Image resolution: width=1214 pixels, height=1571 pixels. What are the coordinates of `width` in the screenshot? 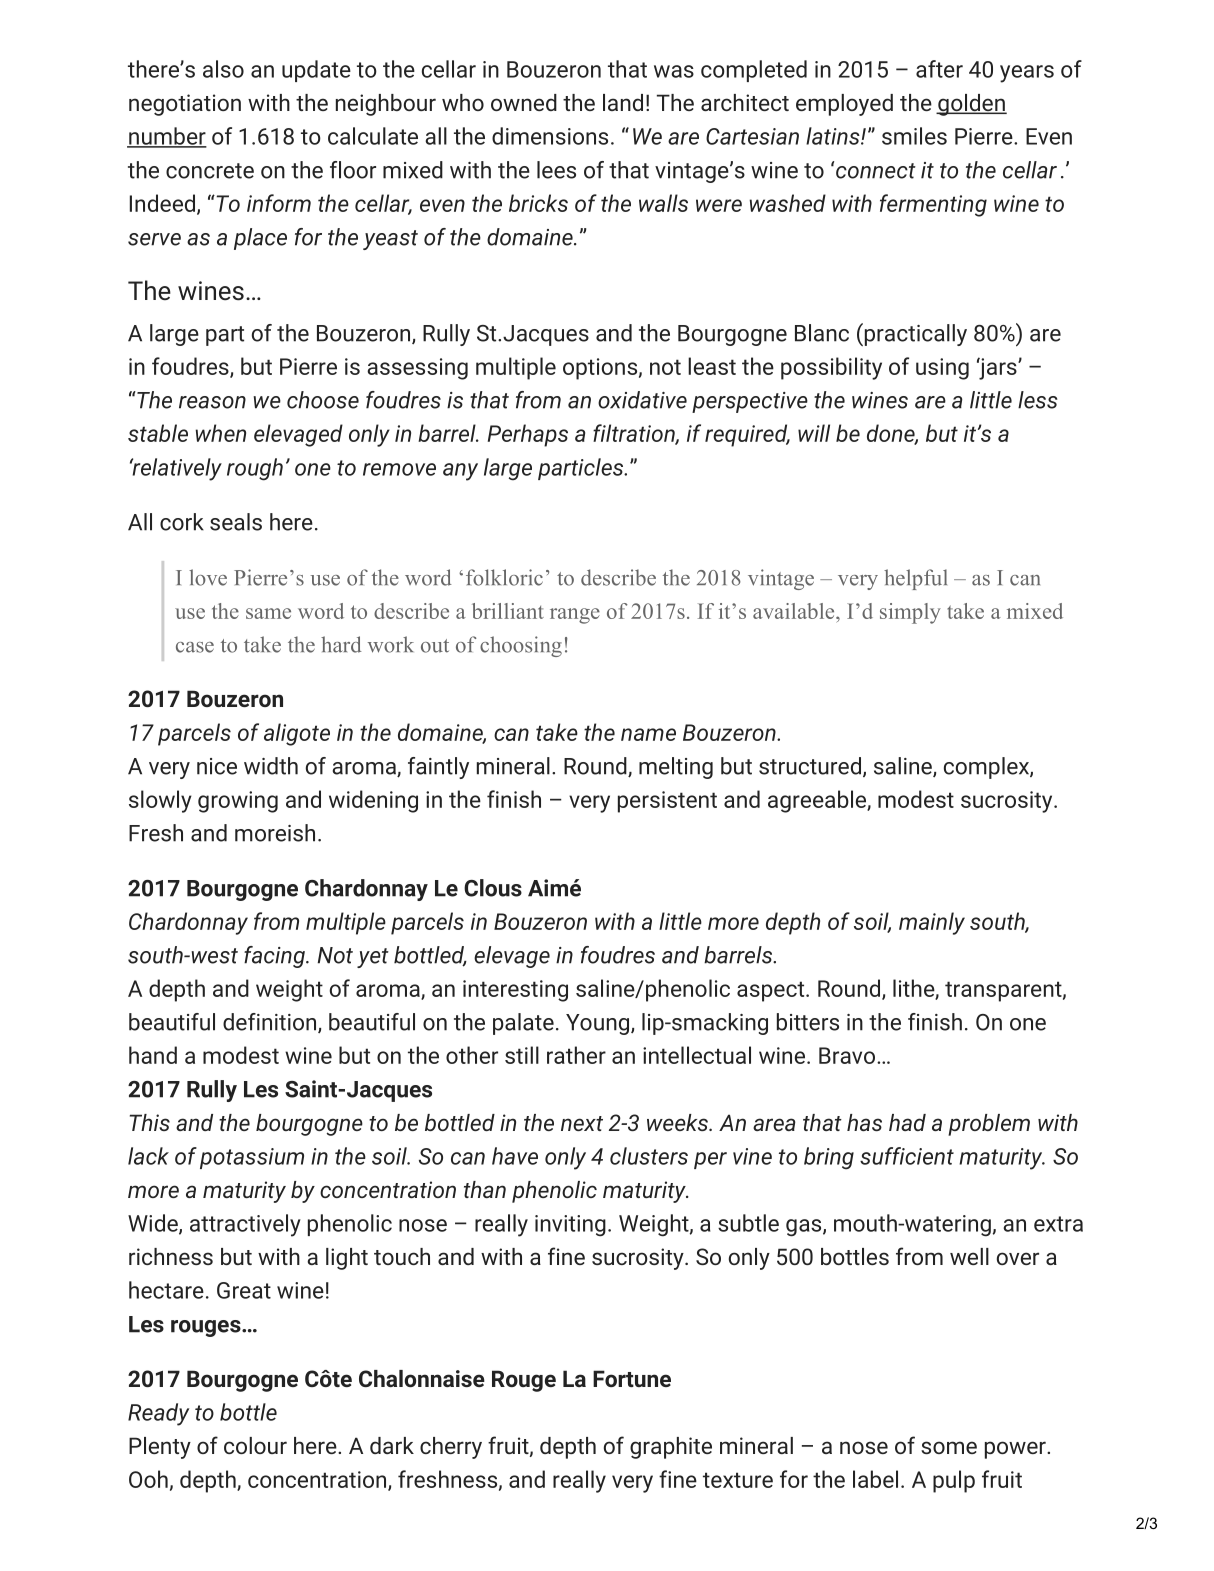 It's located at (271, 766).
